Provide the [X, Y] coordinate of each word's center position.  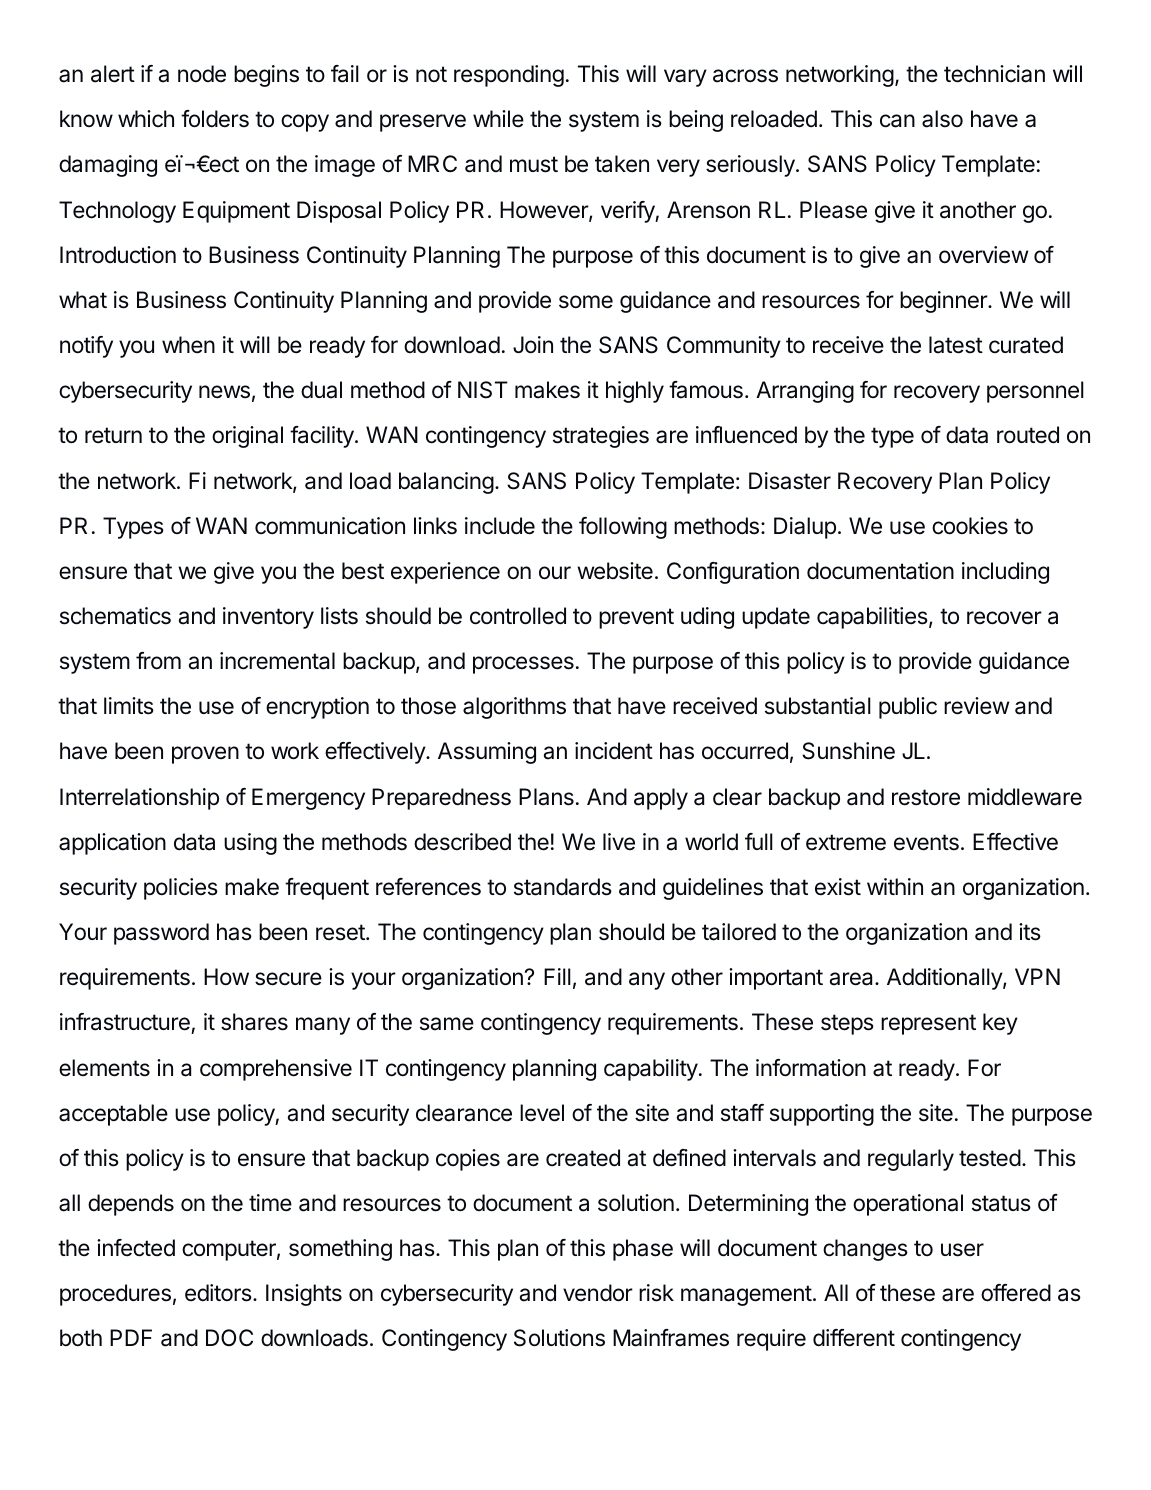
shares [254, 1022]
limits [129, 706]
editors [218, 1293]
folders [215, 119]
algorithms [514, 708]
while [498, 119]
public [908, 708]
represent [928, 1024]
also [942, 119]
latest [956, 345]
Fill [557, 976]
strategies [601, 437]
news [224, 392]
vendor [598, 1293]
